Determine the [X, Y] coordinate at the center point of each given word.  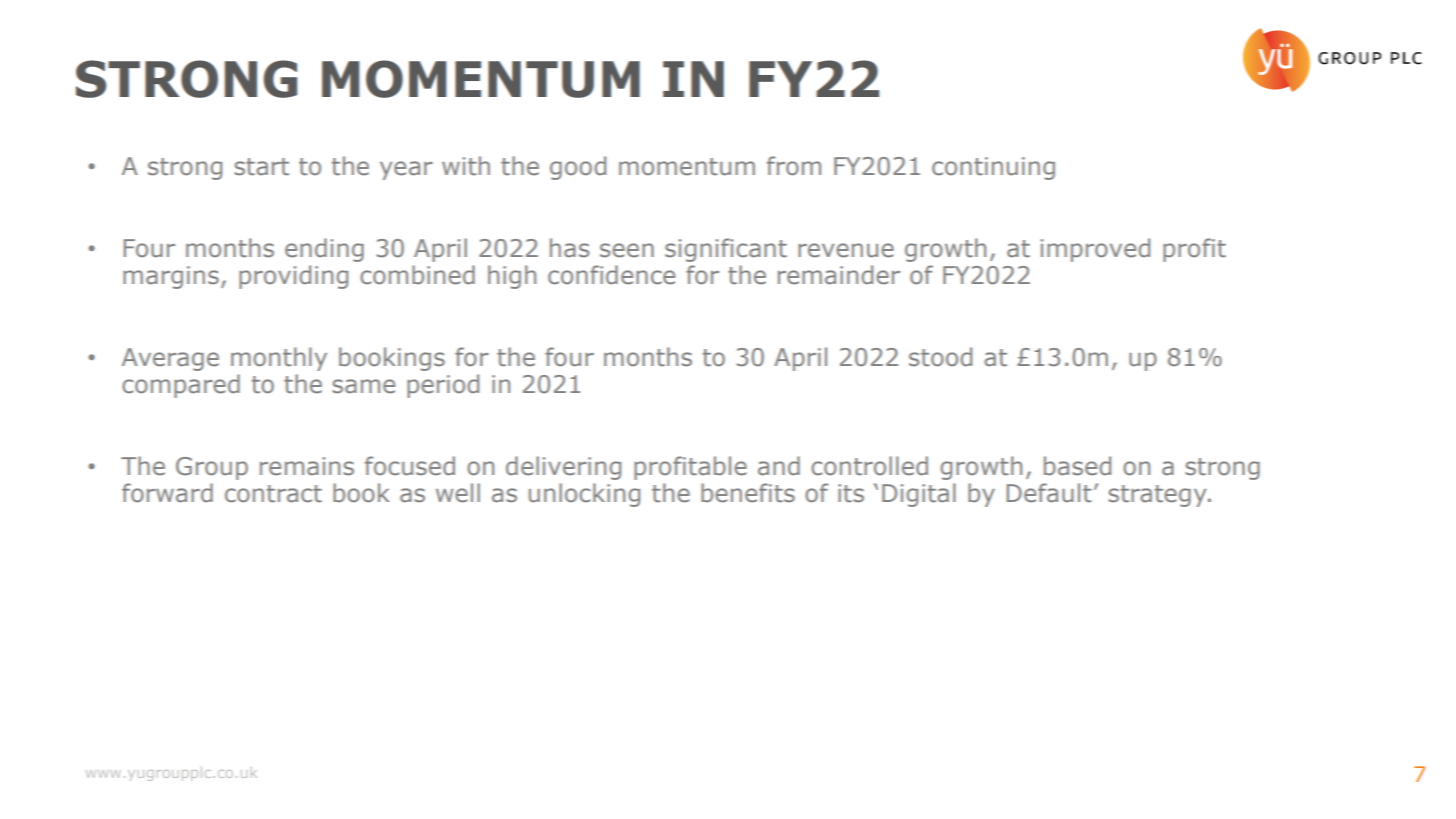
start [261, 167]
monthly [279, 359]
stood [940, 357]
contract [273, 494]
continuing [993, 168]
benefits [748, 493]
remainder [839, 275]
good [578, 168]
